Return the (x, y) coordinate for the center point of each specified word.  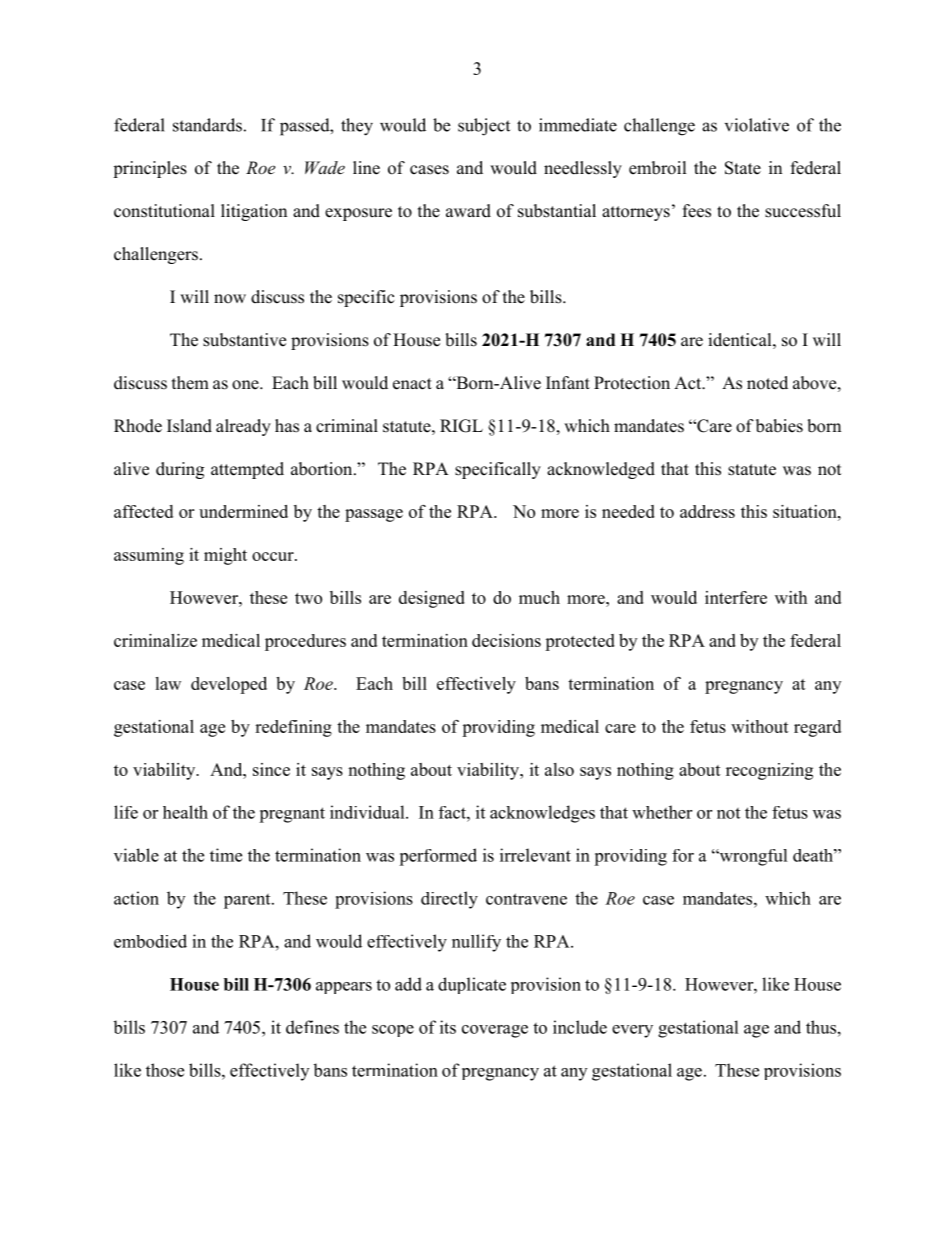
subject (484, 127)
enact (412, 384)
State (743, 168)
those (165, 1070)
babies (779, 426)
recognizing (769, 771)
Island (189, 426)
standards (207, 125)
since (271, 769)
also (559, 769)
